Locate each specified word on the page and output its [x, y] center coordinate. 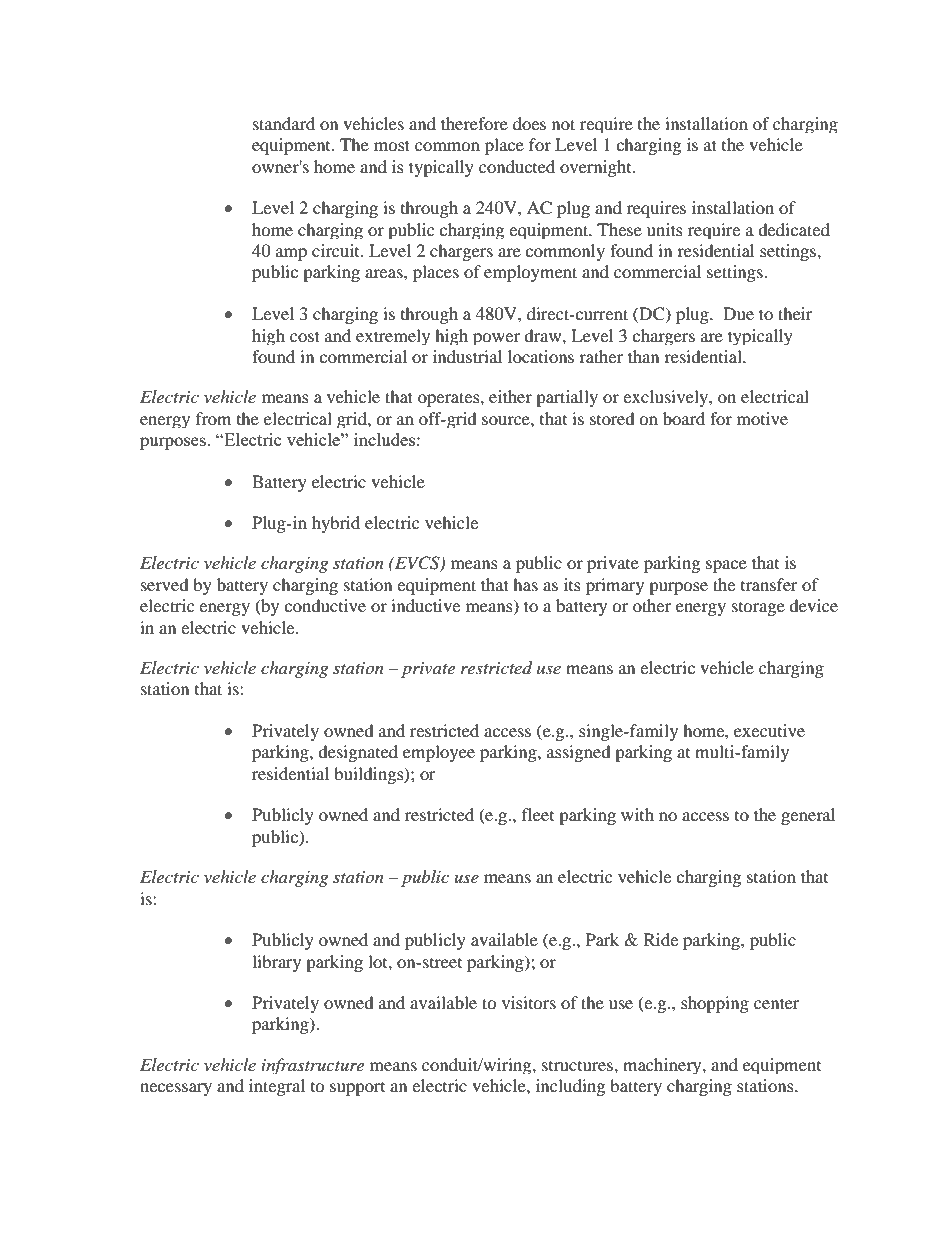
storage [758, 609]
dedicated [794, 229]
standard [284, 123]
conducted [517, 166]
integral [277, 1087]
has [525, 584]
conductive [325, 605]
